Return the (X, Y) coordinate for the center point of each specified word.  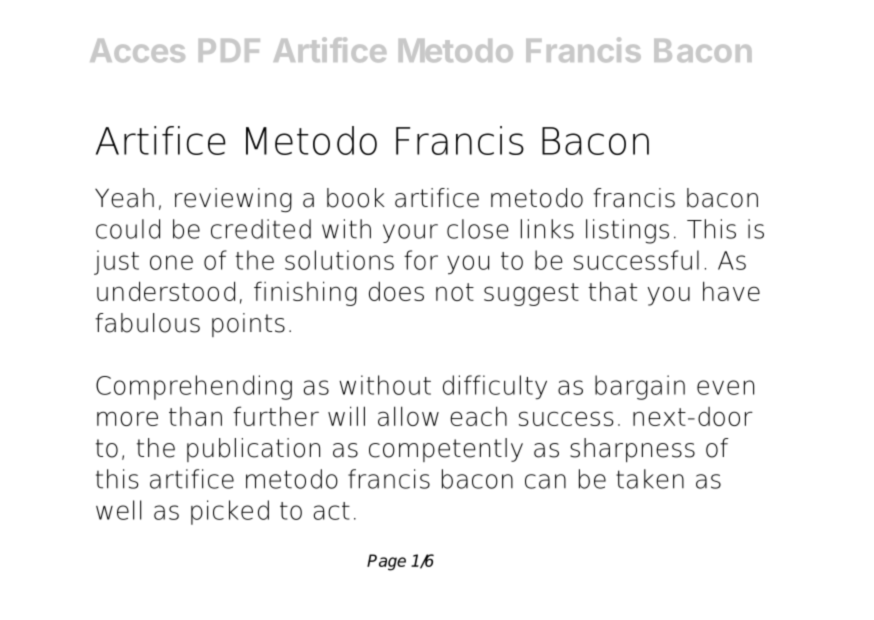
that (612, 291)
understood (166, 291)
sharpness (632, 450)
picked (230, 512)
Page (386, 562)
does (396, 291)
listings (627, 231)
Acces (137, 50)
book (356, 198)
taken (650, 479)
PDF (229, 50)
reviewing (233, 200)
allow (408, 416)
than (195, 416)
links (547, 229)
